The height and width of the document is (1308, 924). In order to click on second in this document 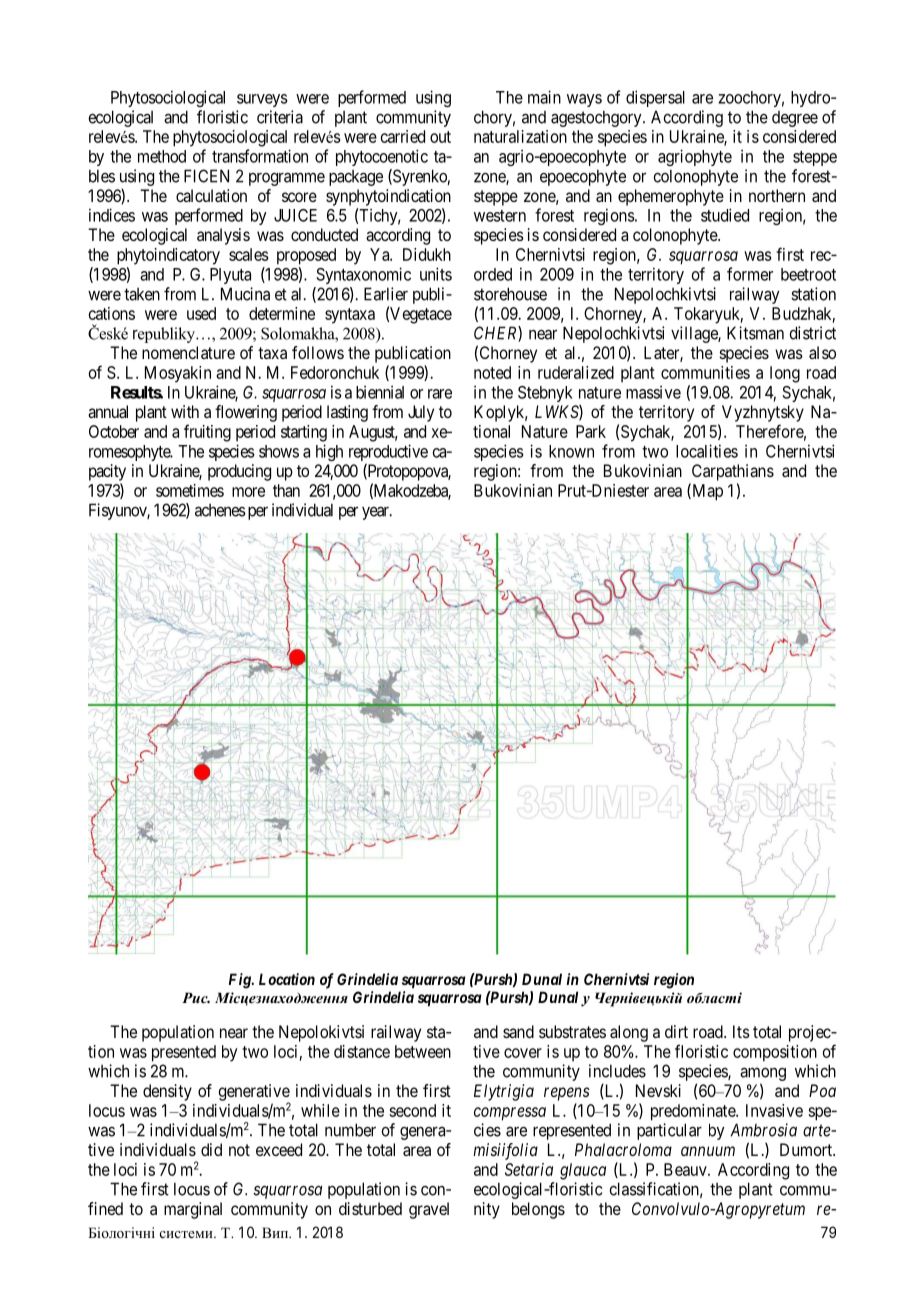, I will do `click(412, 1110)`.
